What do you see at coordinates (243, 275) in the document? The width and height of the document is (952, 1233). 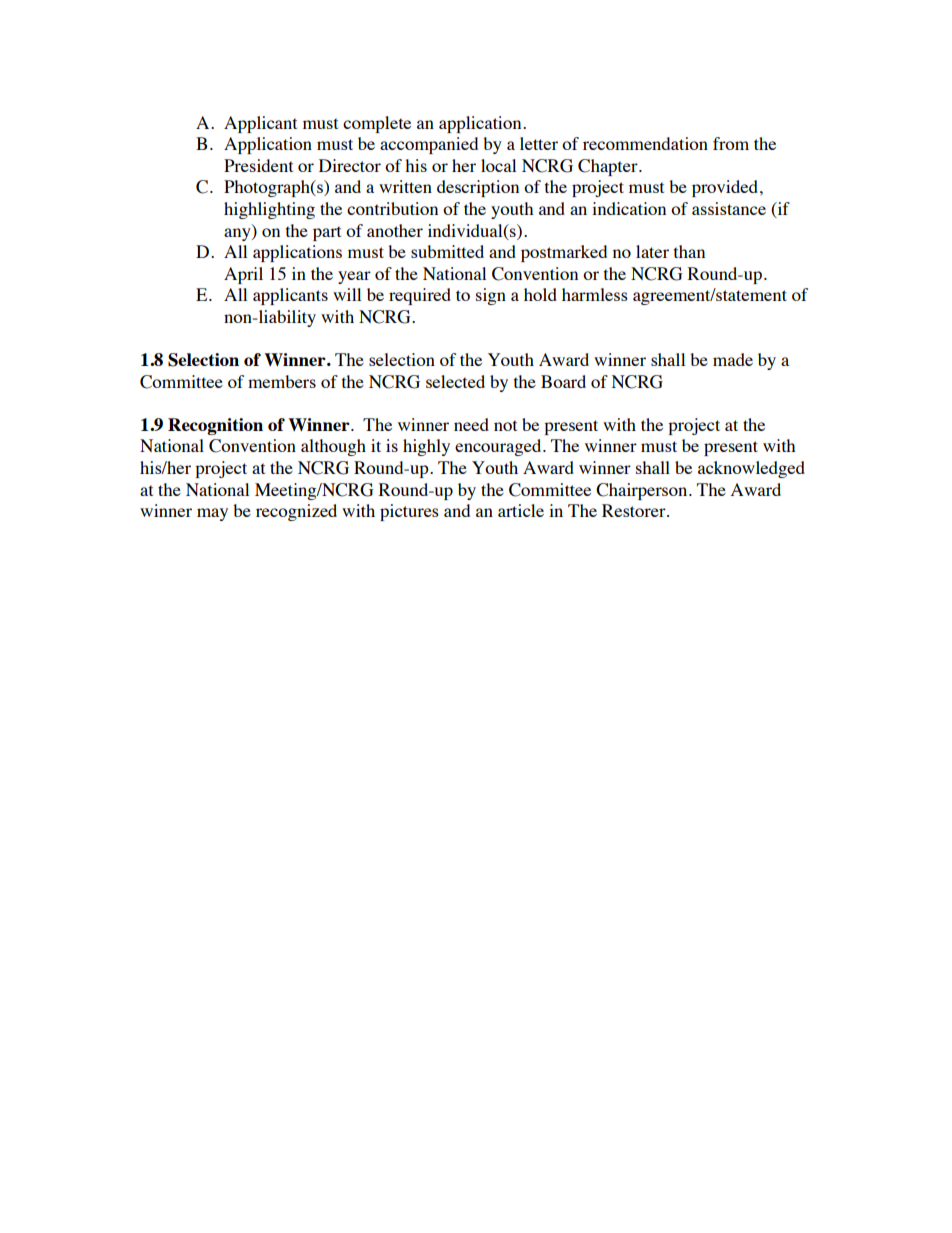 I see `April` at bounding box center [243, 275].
